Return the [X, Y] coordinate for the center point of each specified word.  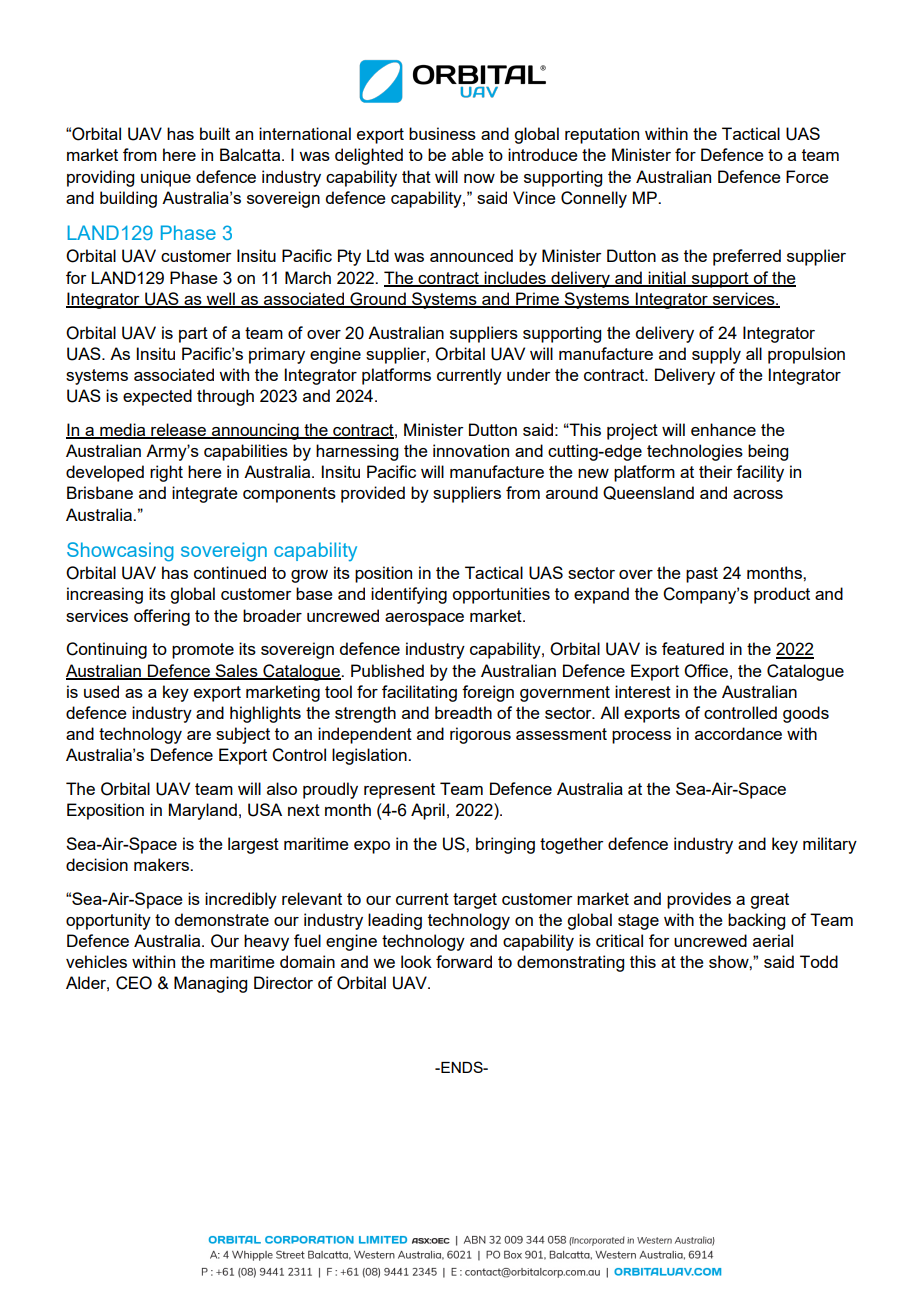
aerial [773, 940]
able [468, 154]
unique [166, 178]
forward [464, 961]
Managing [210, 984]
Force [807, 176]
